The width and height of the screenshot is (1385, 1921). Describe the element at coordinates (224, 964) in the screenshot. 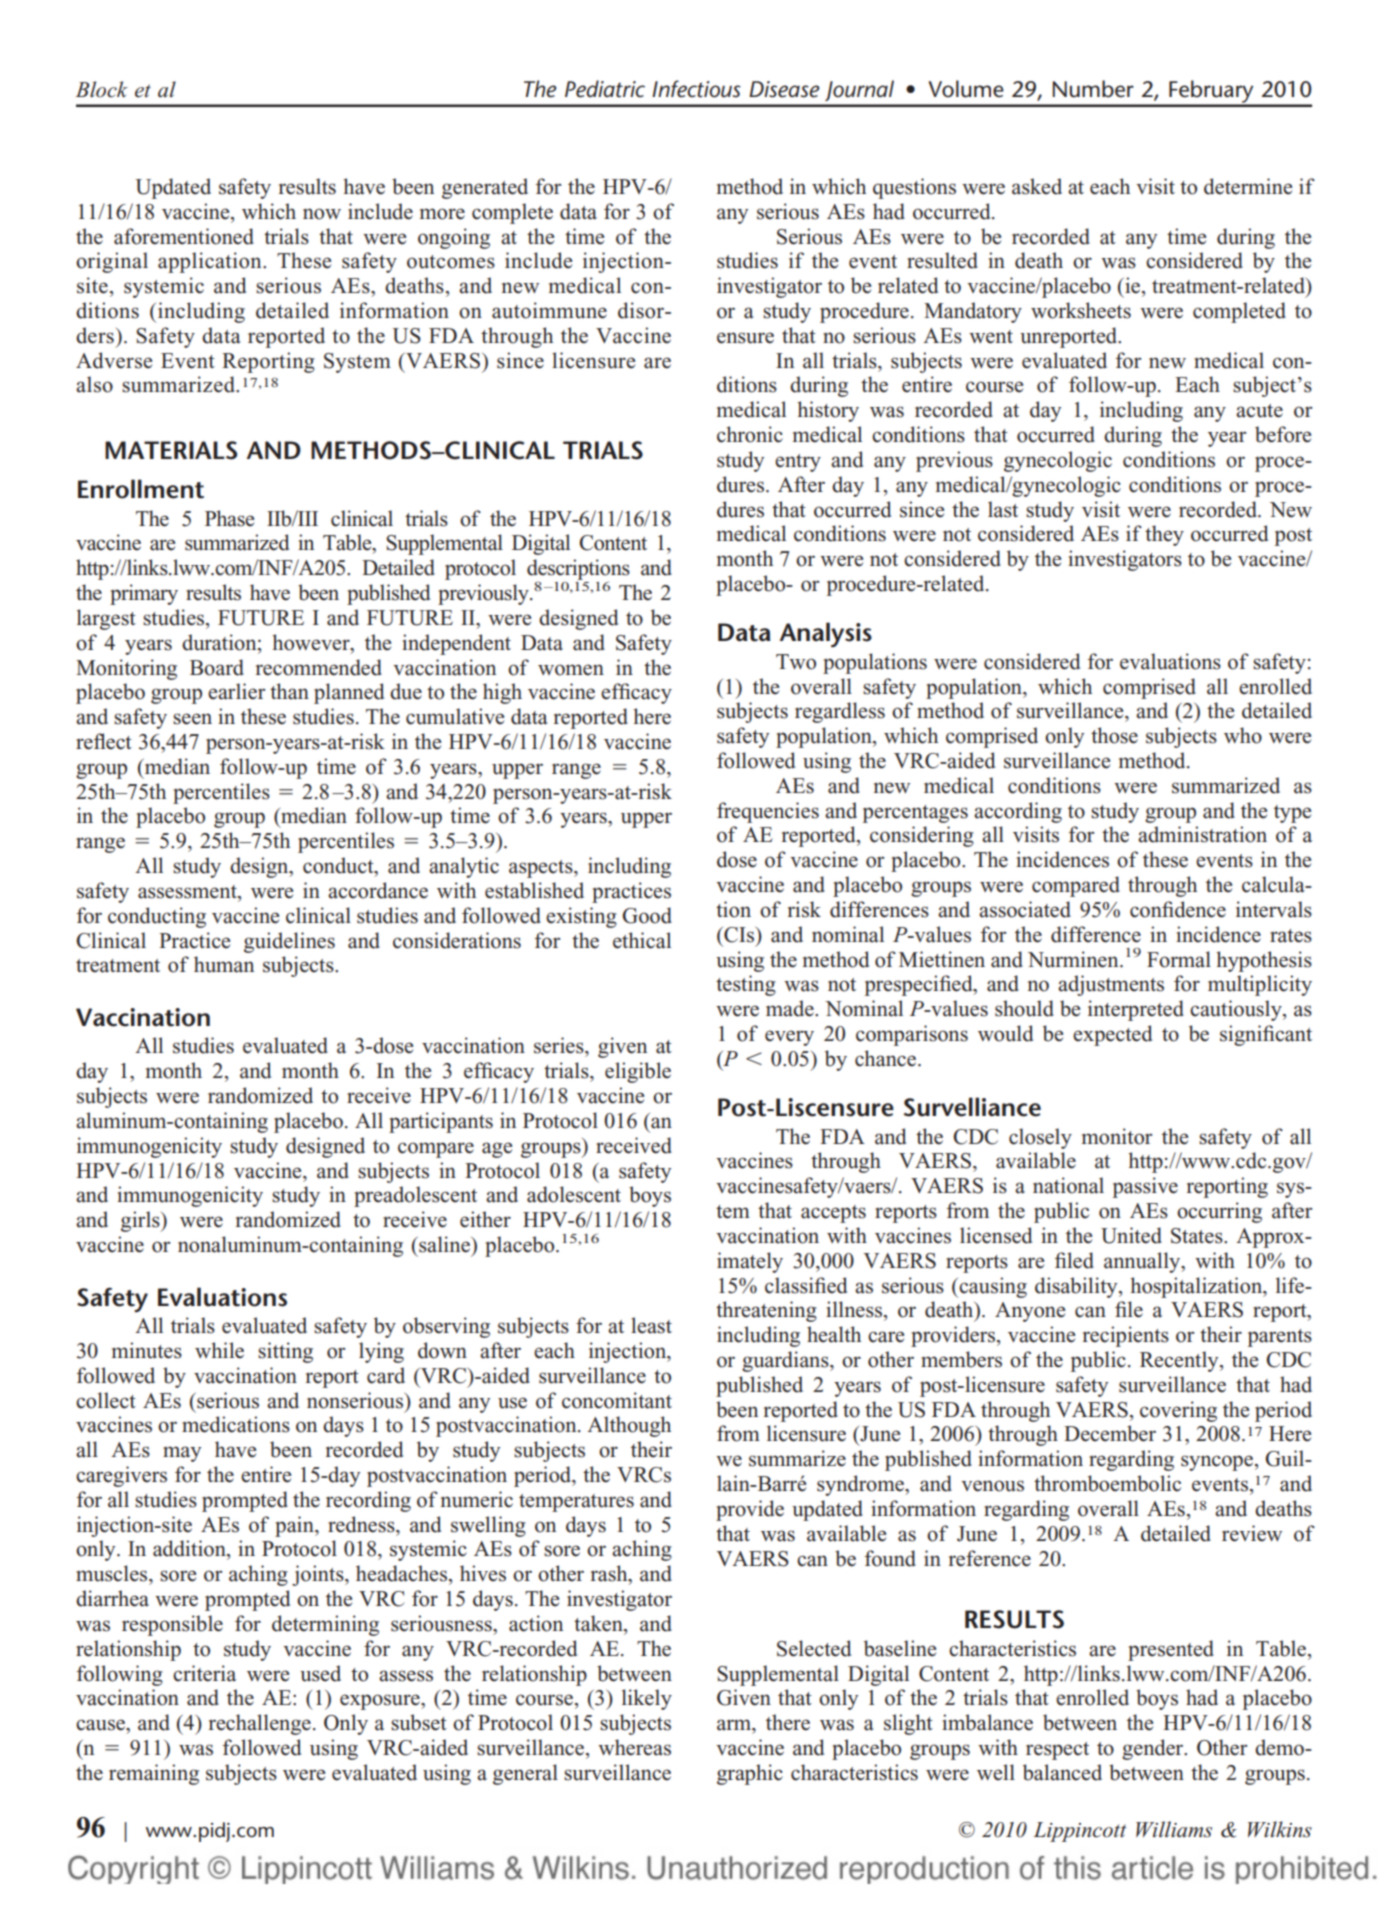

I see `human` at that location.
